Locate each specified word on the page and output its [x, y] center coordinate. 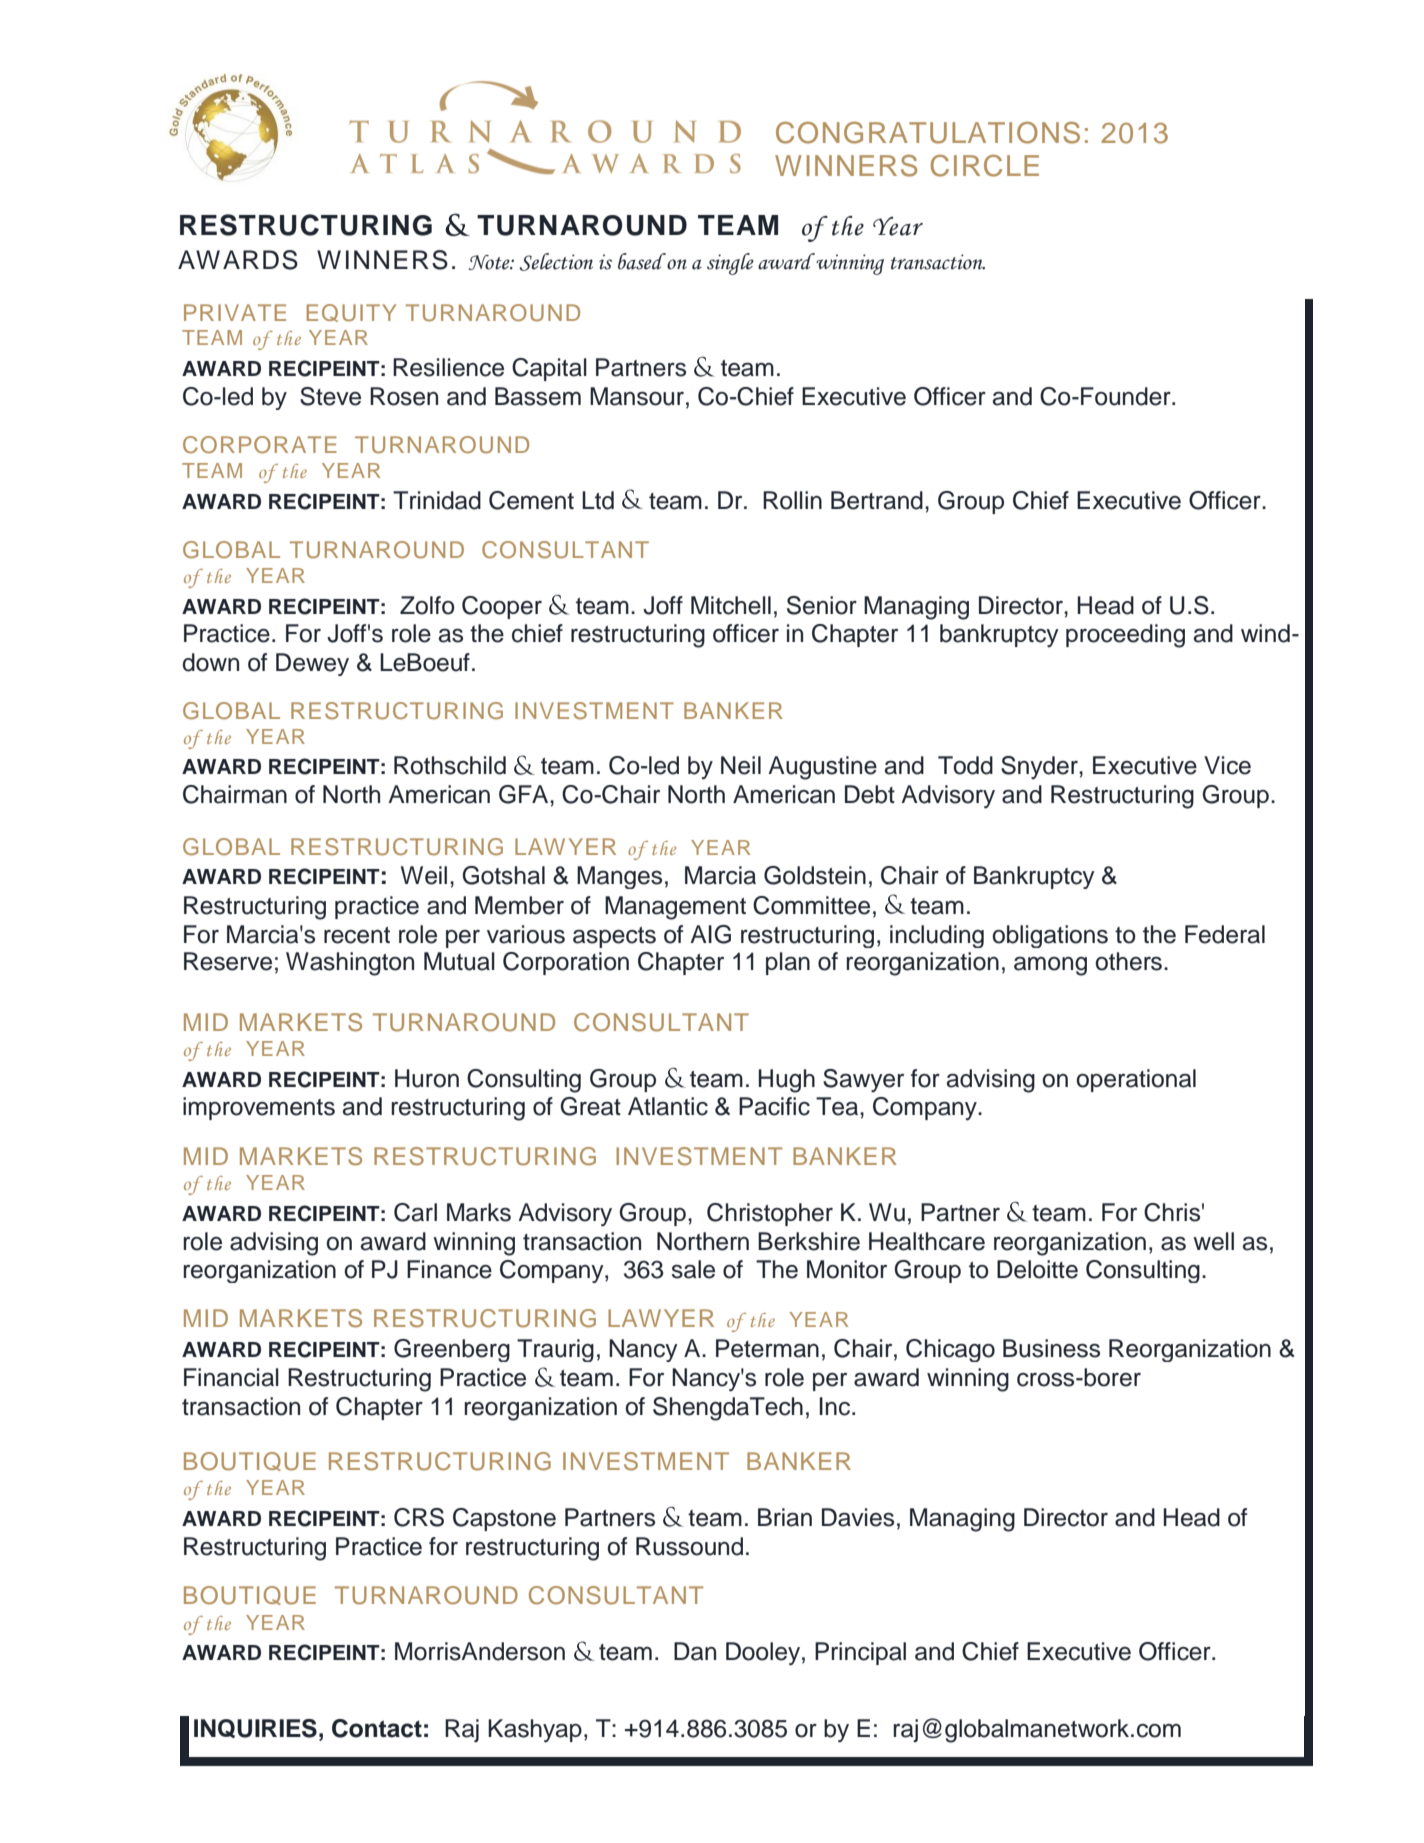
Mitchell [731, 605]
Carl [415, 1212]
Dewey [312, 664]
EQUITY [351, 313]
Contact [377, 1728]
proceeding [1125, 636]
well [1213, 1241]
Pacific [774, 1106]
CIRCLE [985, 166]
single [730, 264]
